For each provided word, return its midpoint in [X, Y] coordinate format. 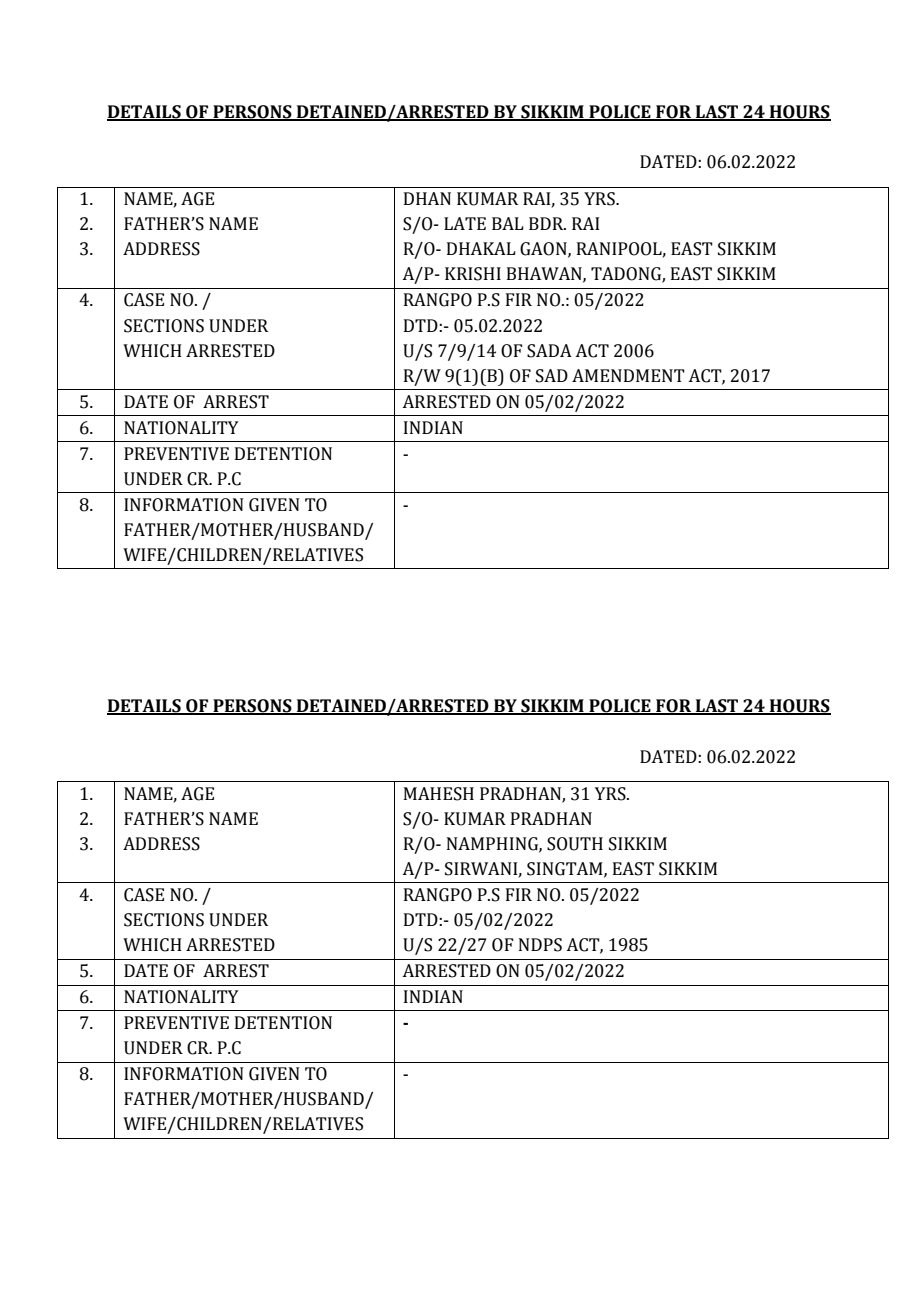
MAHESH [439, 794]
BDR [547, 223]
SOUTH [575, 844]
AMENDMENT [628, 375]
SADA [549, 351]
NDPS [540, 945]
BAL [507, 223]
